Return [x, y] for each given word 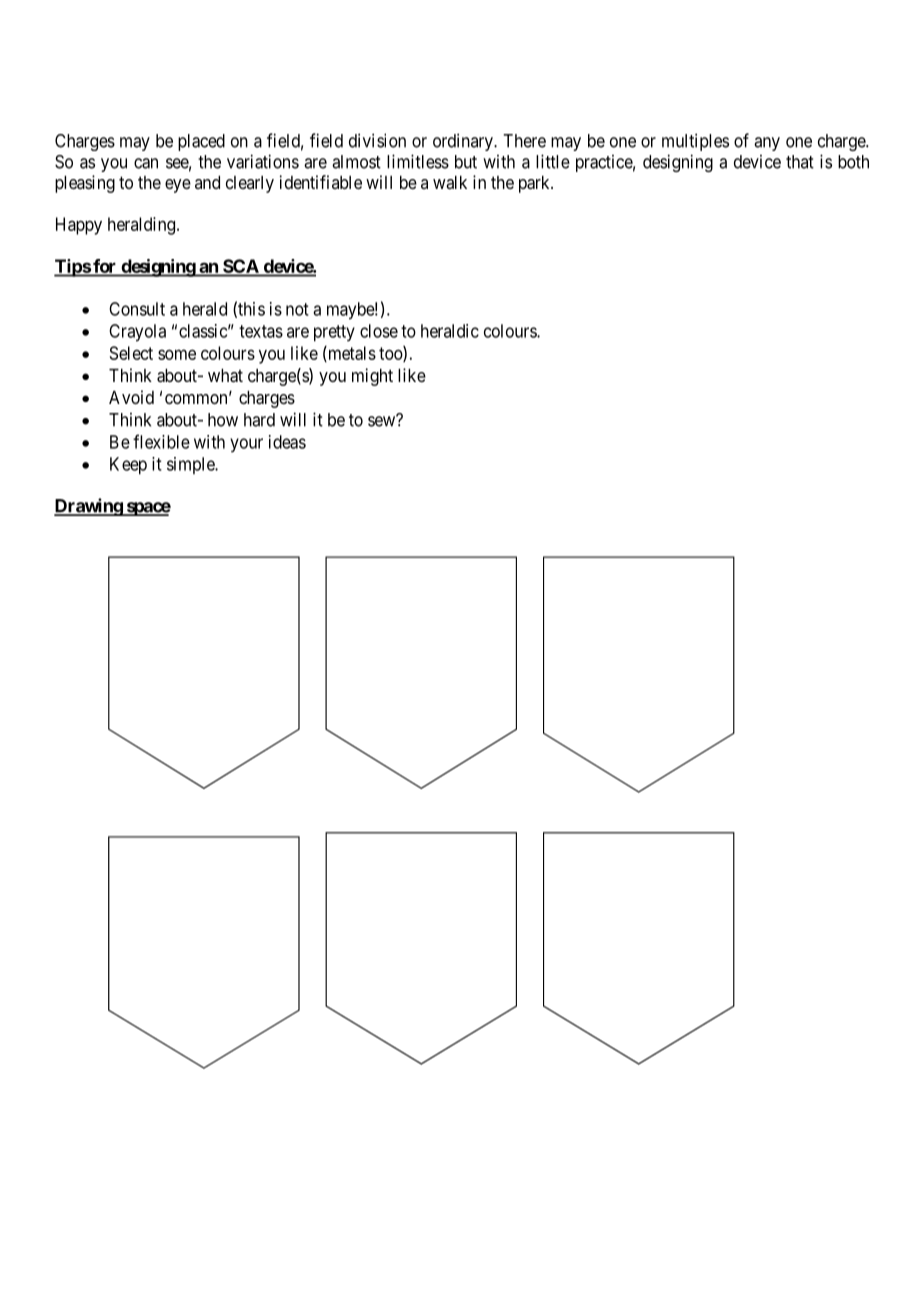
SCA [241, 266]
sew [383, 421]
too [391, 354]
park [535, 184]
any [767, 144]
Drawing [89, 507]
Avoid [131, 397]
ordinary [464, 142]
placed [201, 142]
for [104, 266]
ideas [287, 442]
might [372, 377]
